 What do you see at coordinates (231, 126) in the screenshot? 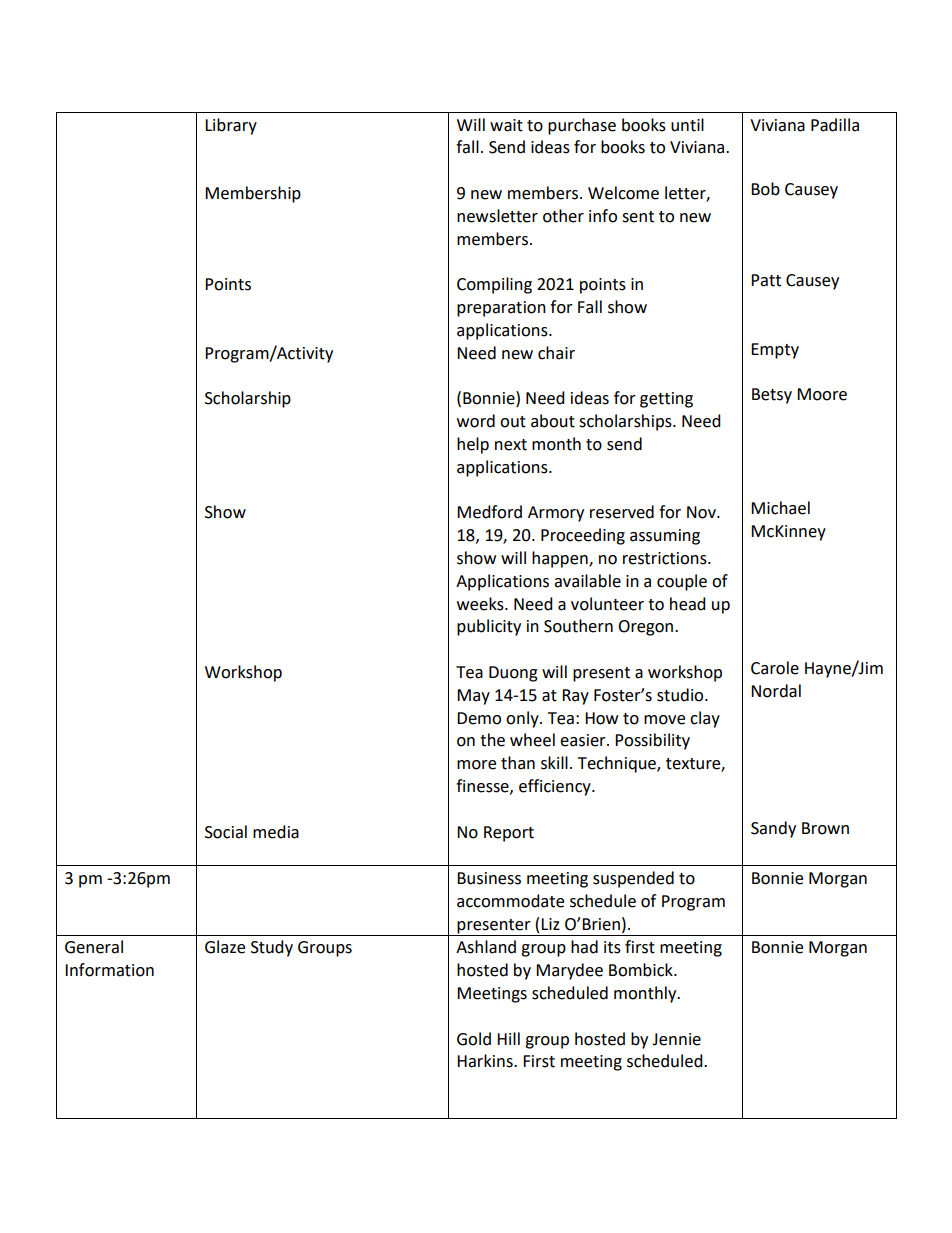
I see `Library` at bounding box center [231, 126].
